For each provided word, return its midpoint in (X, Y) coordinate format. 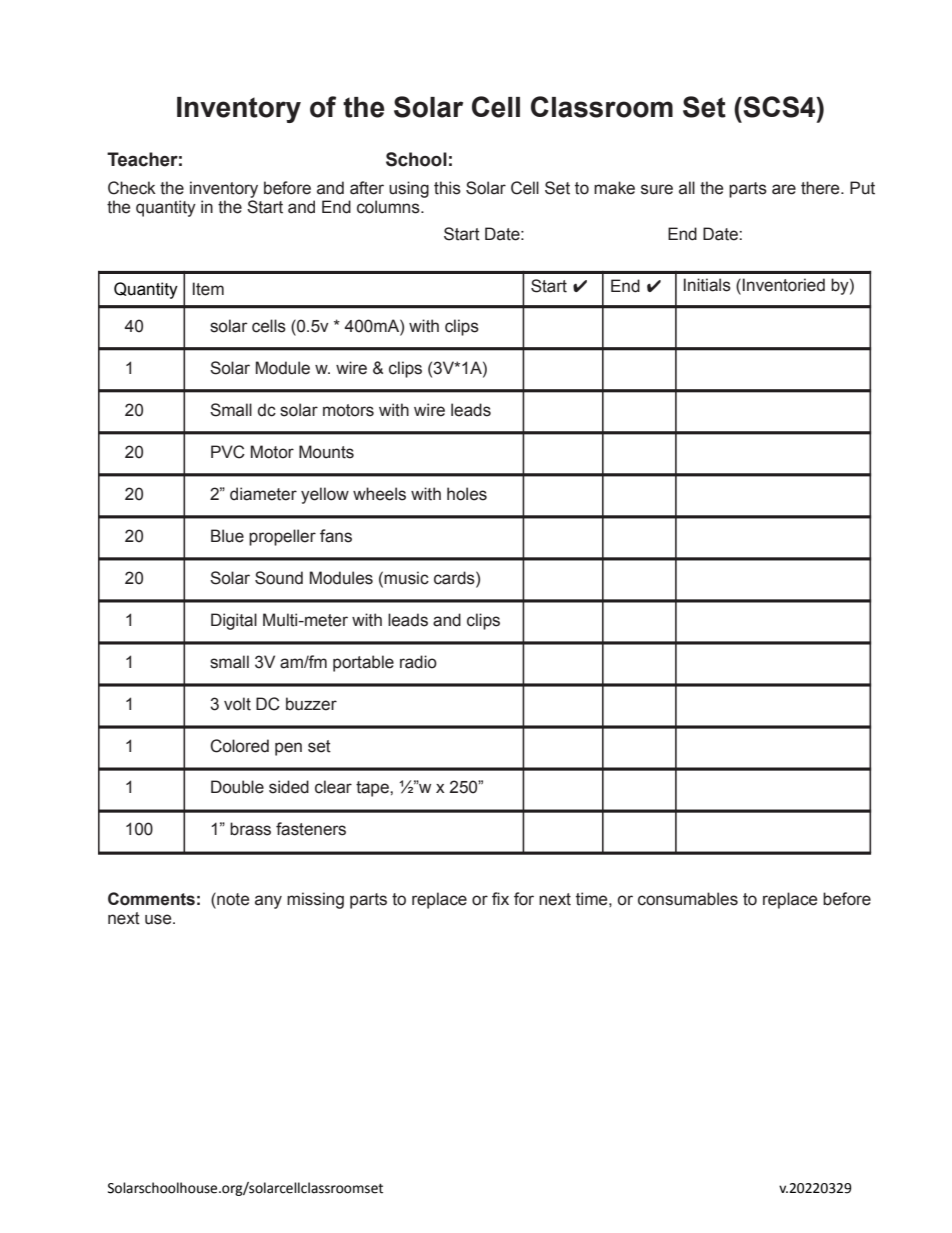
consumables (688, 899)
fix (500, 898)
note (232, 899)
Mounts (326, 452)
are (784, 189)
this (447, 188)
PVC (228, 452)
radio (418, 662)
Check (132, 188)
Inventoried (784, 285)
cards (455, 578)
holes (467, 494)
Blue (227, 536)
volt (237, 704)
